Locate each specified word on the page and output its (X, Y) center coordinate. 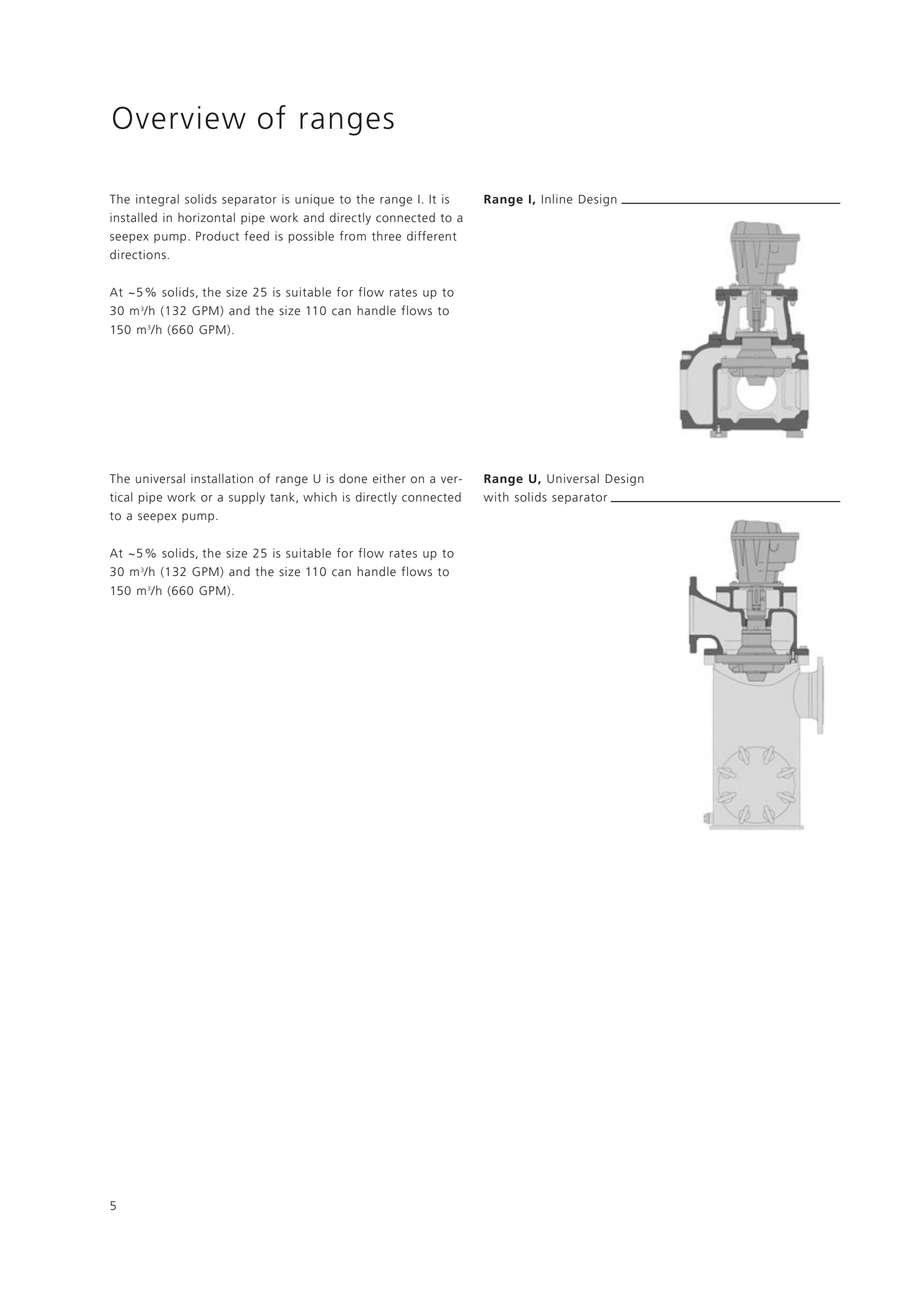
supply (247, 498)
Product (217, 236)
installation (222, 478)
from (353, 236)
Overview (179, 117)
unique (314, 200)
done (353, 478)
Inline (557, 199)
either (389, 478)
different (431, 236)
